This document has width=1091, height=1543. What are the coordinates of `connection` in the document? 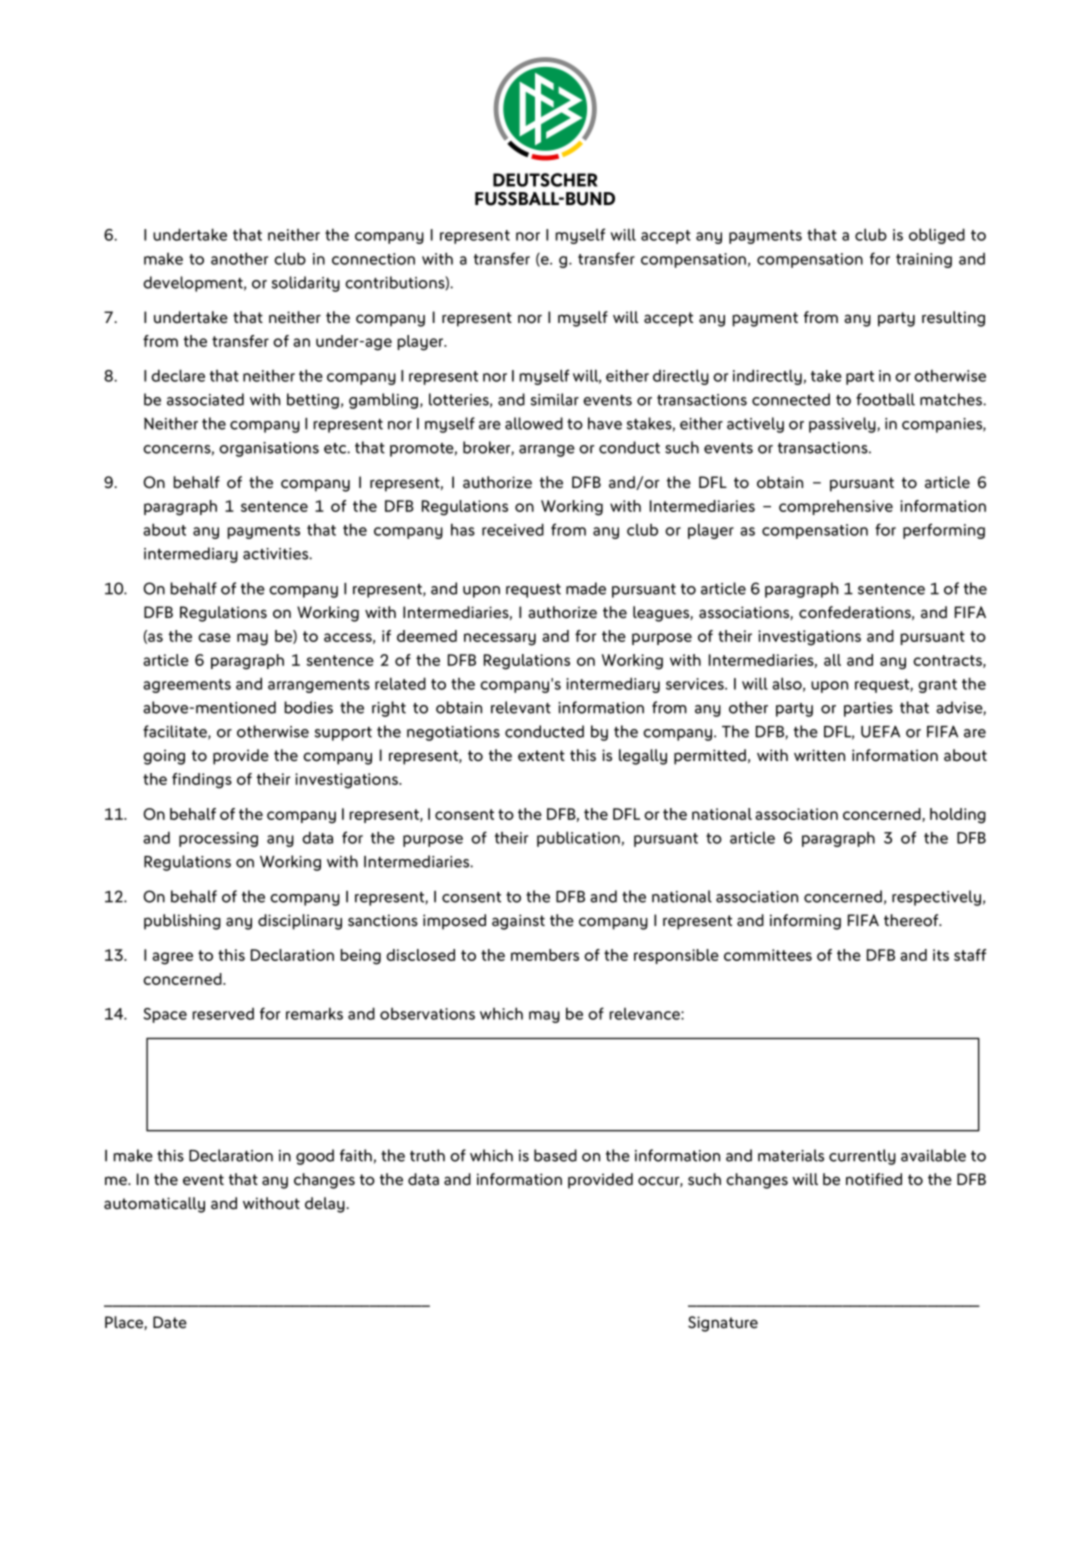 It's located at (373, 259).
